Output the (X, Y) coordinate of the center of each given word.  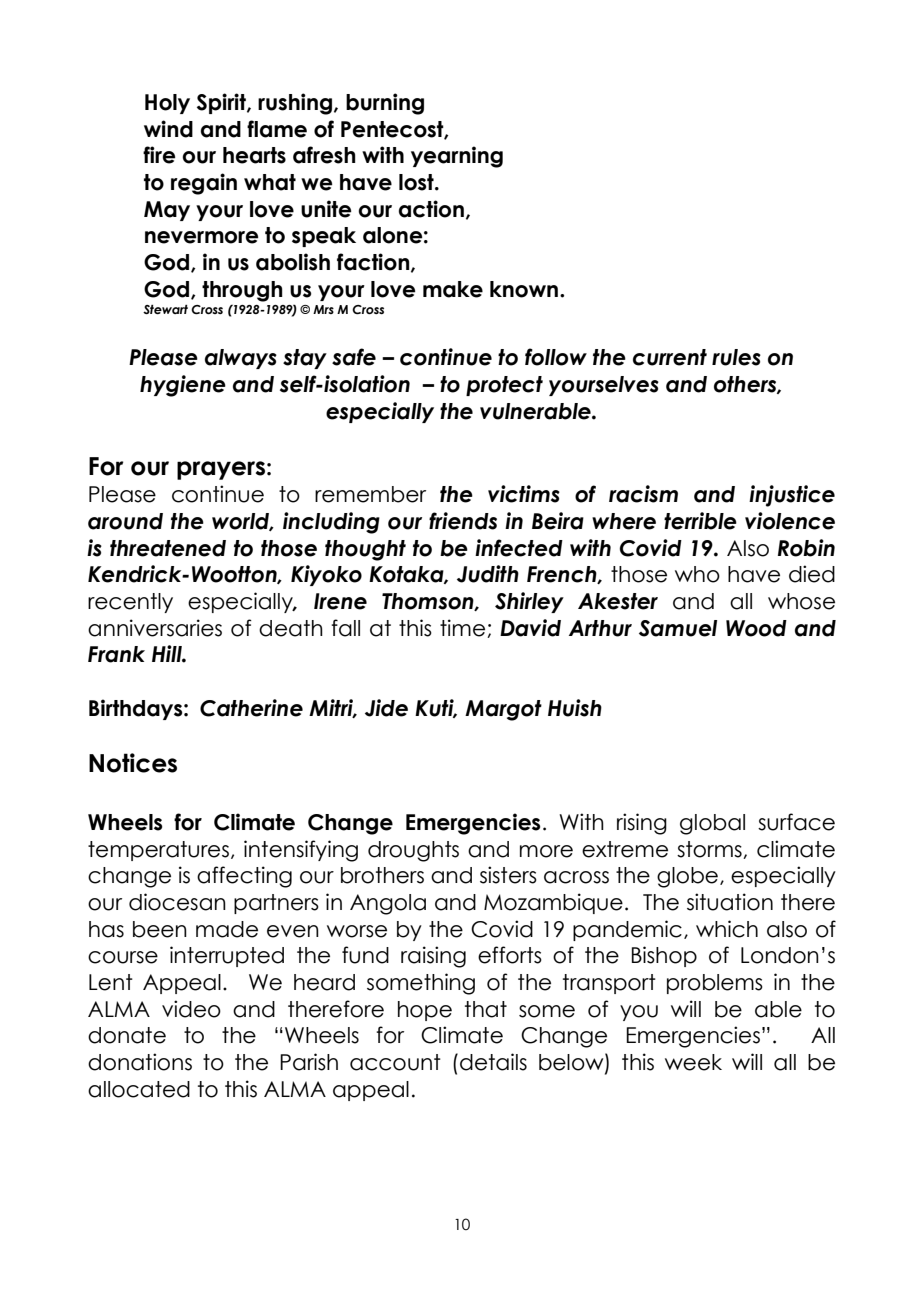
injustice (792, 496)
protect (504, 386)
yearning (457, 157)
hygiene (183, 386)
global (712, 824)
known (525, 289)
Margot (503, 710)
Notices (133, 763)
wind (168, 129)
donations (140, 1062)
